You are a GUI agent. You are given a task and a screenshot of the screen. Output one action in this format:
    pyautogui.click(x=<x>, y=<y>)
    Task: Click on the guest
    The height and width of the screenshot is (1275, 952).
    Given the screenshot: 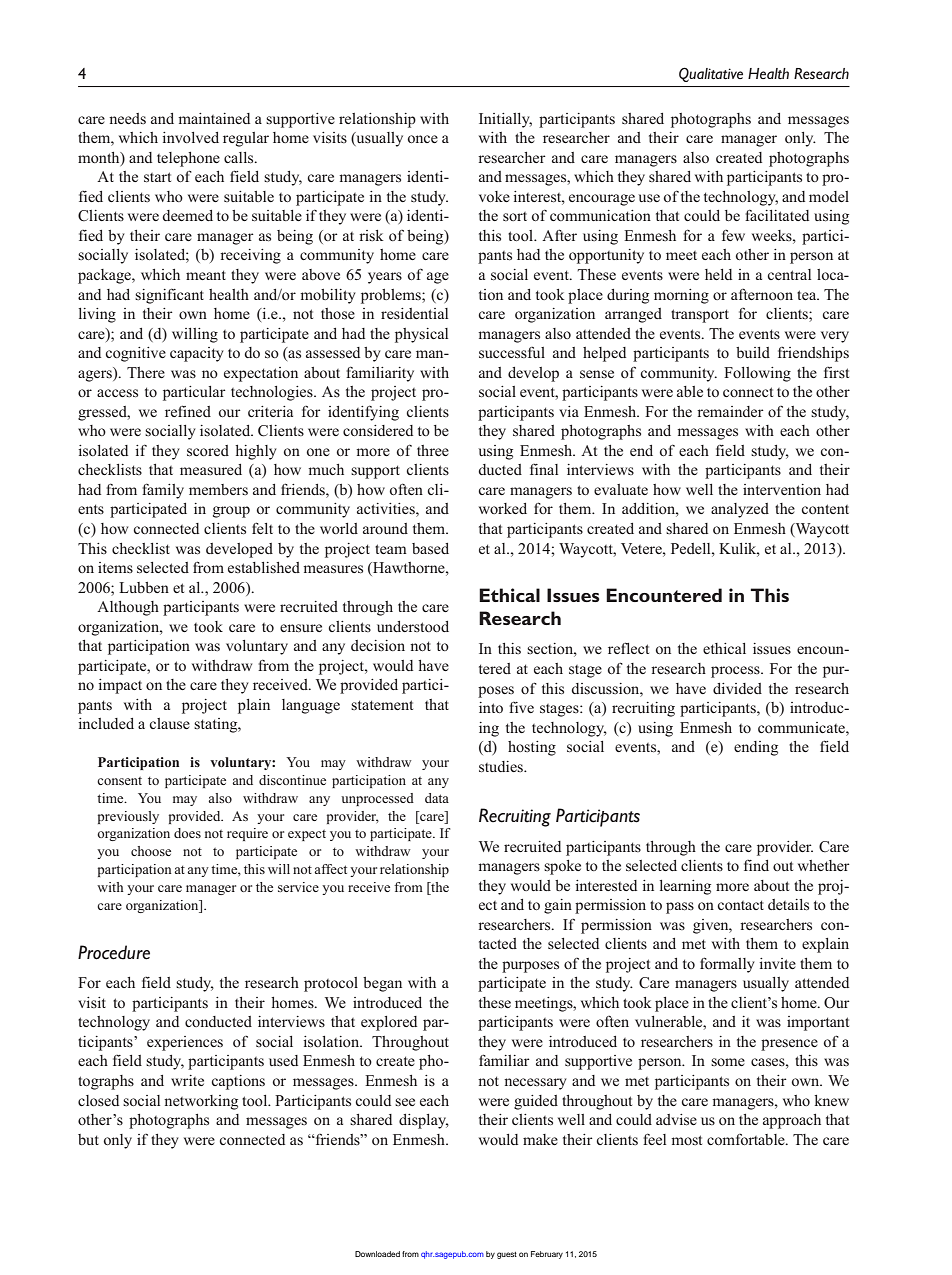 What is the action you would take?
    pyautogui.click(x=507, y=1255)
